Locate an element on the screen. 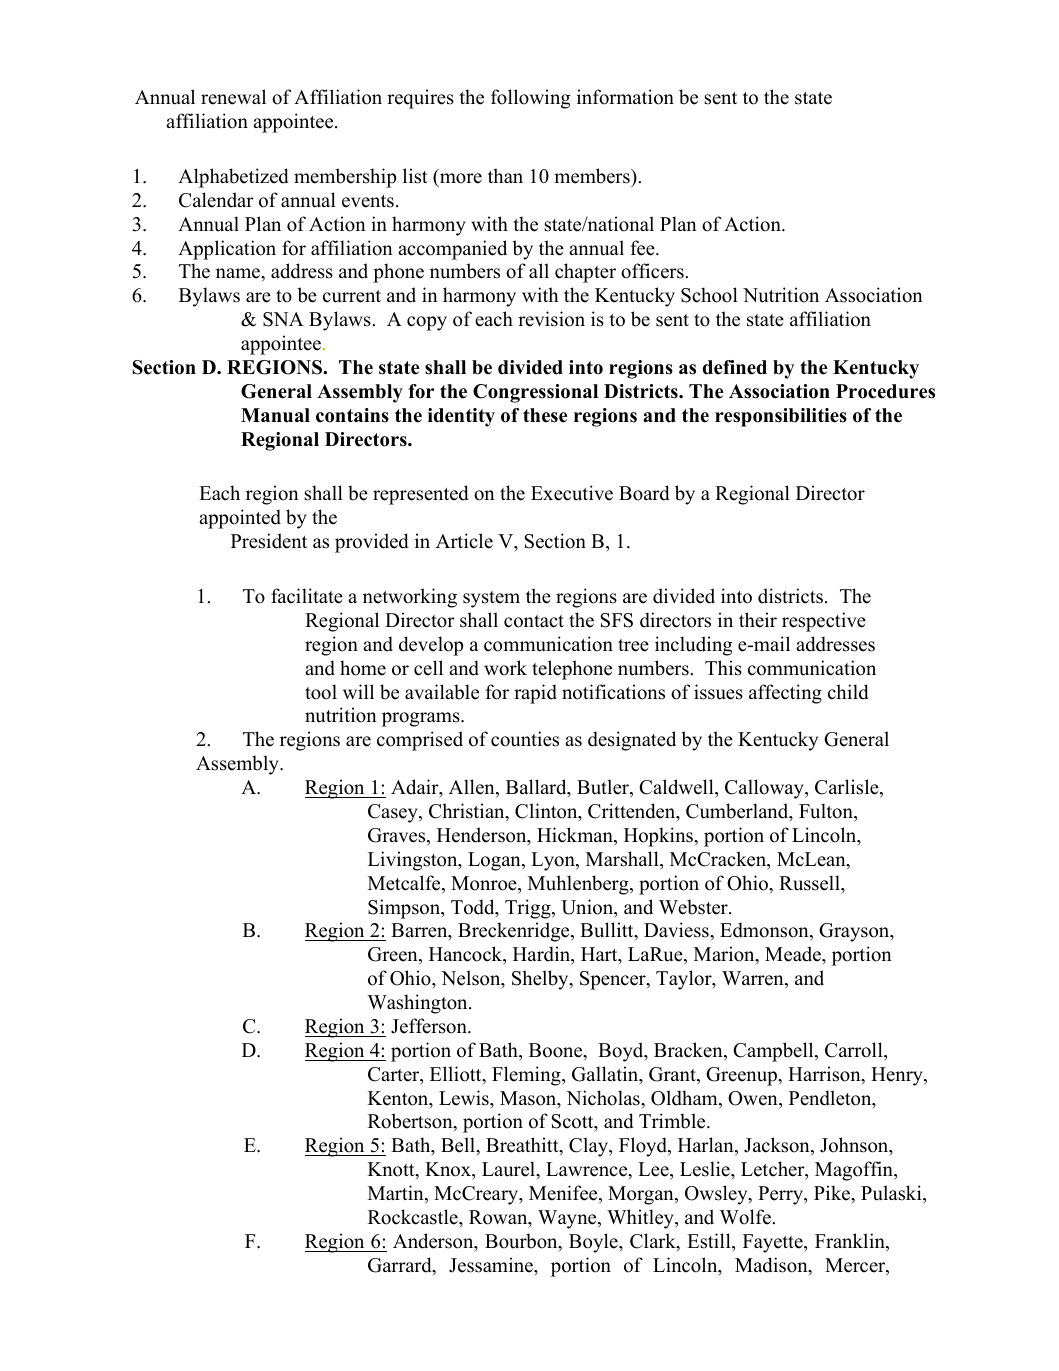 This screenshot has height=1371, width=1059. Hardin is located at coordinates (543, 955).
